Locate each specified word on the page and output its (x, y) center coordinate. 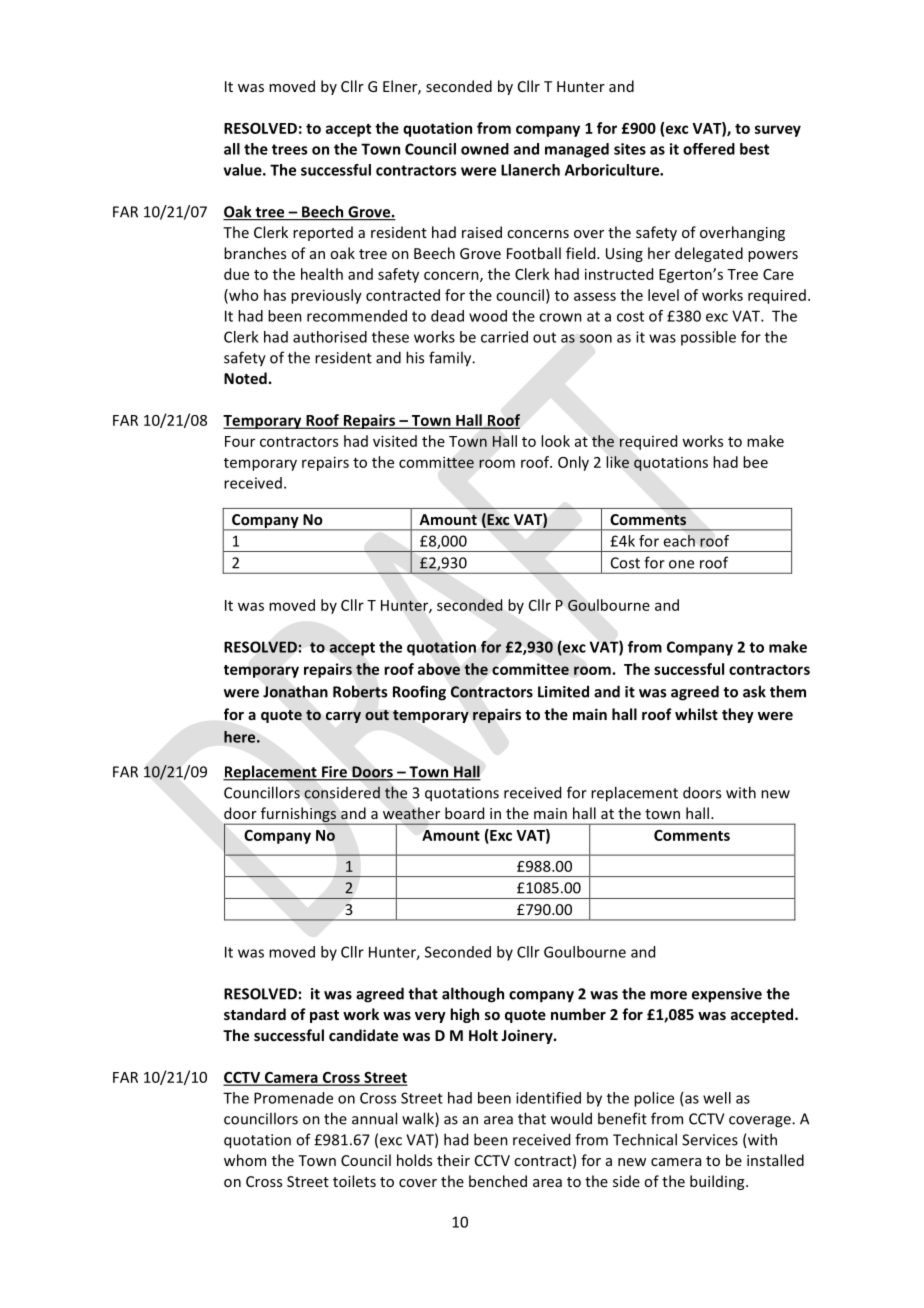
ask (754, 691)
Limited (563, 691)
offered (709, 149)
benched (498, 1181)
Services (710, 1140)
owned (485, 149)
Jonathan (295, 691)
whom (245, 1160)
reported (323, 233)
